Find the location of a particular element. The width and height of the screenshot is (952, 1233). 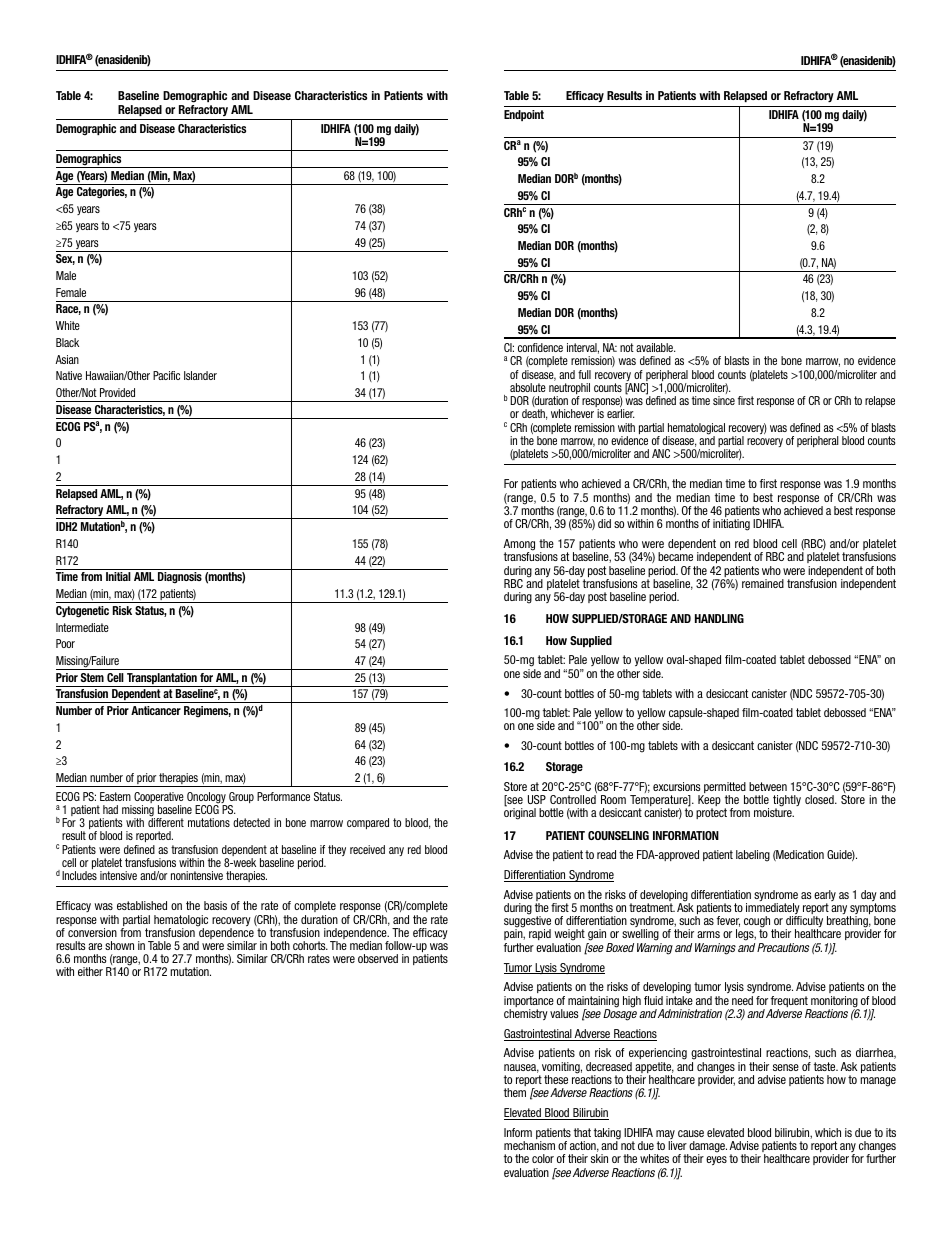

either is located at coordinates (90, 971).
